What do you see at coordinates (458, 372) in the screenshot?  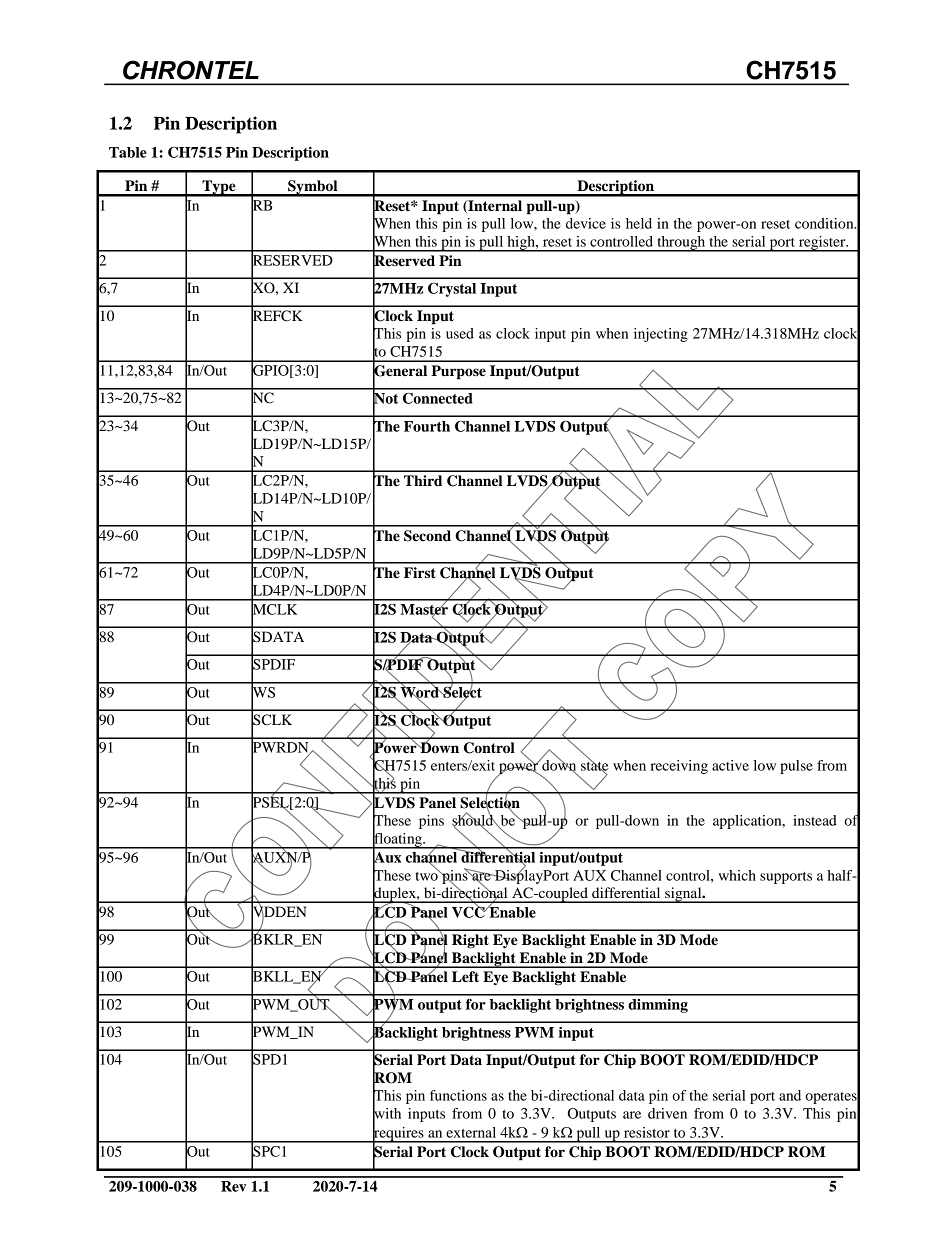 I see `Purpose` at bounding box center [458, 372].
